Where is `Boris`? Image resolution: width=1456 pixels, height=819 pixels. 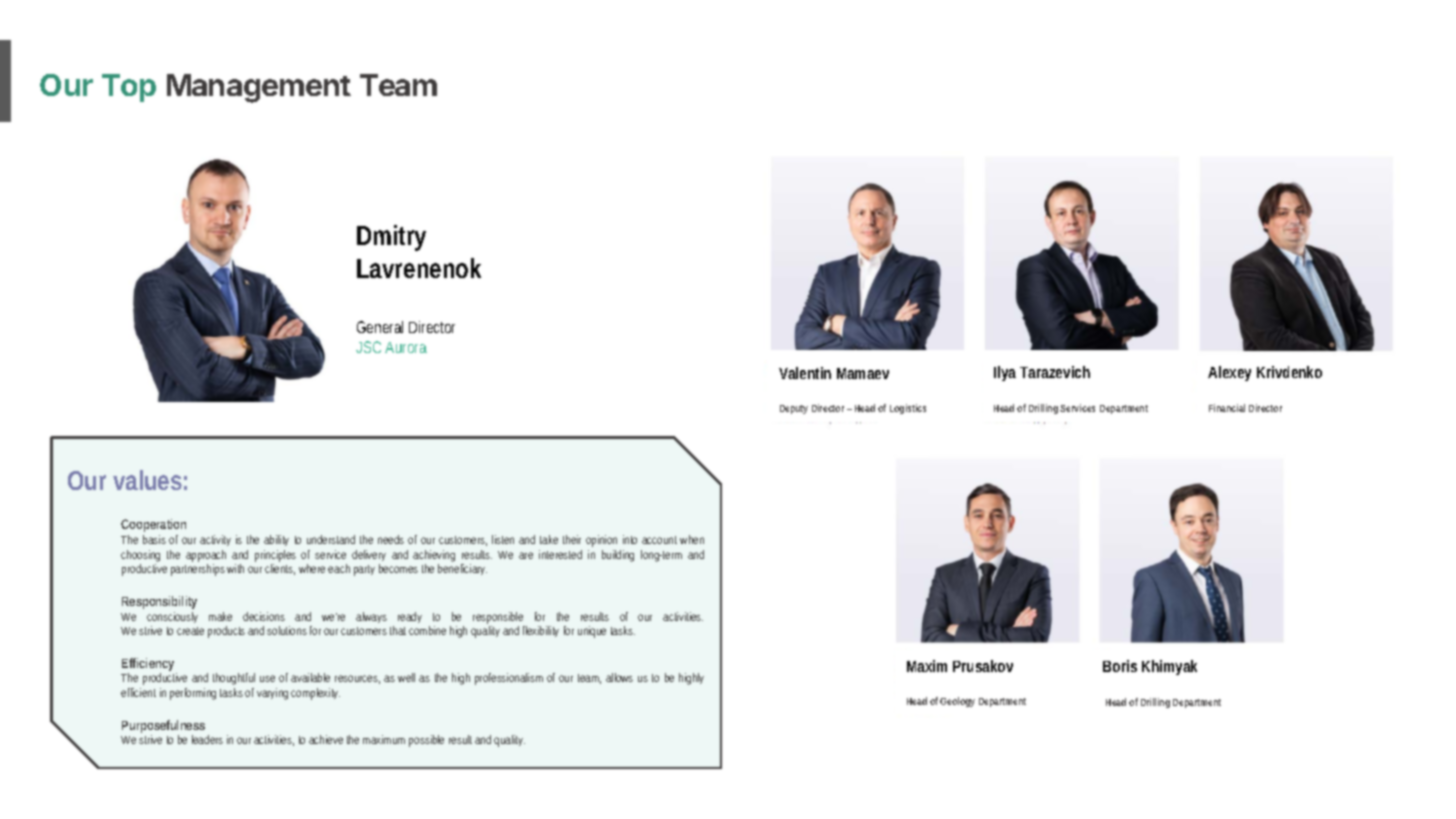
Boris is located at coordinates (1120, 666).
